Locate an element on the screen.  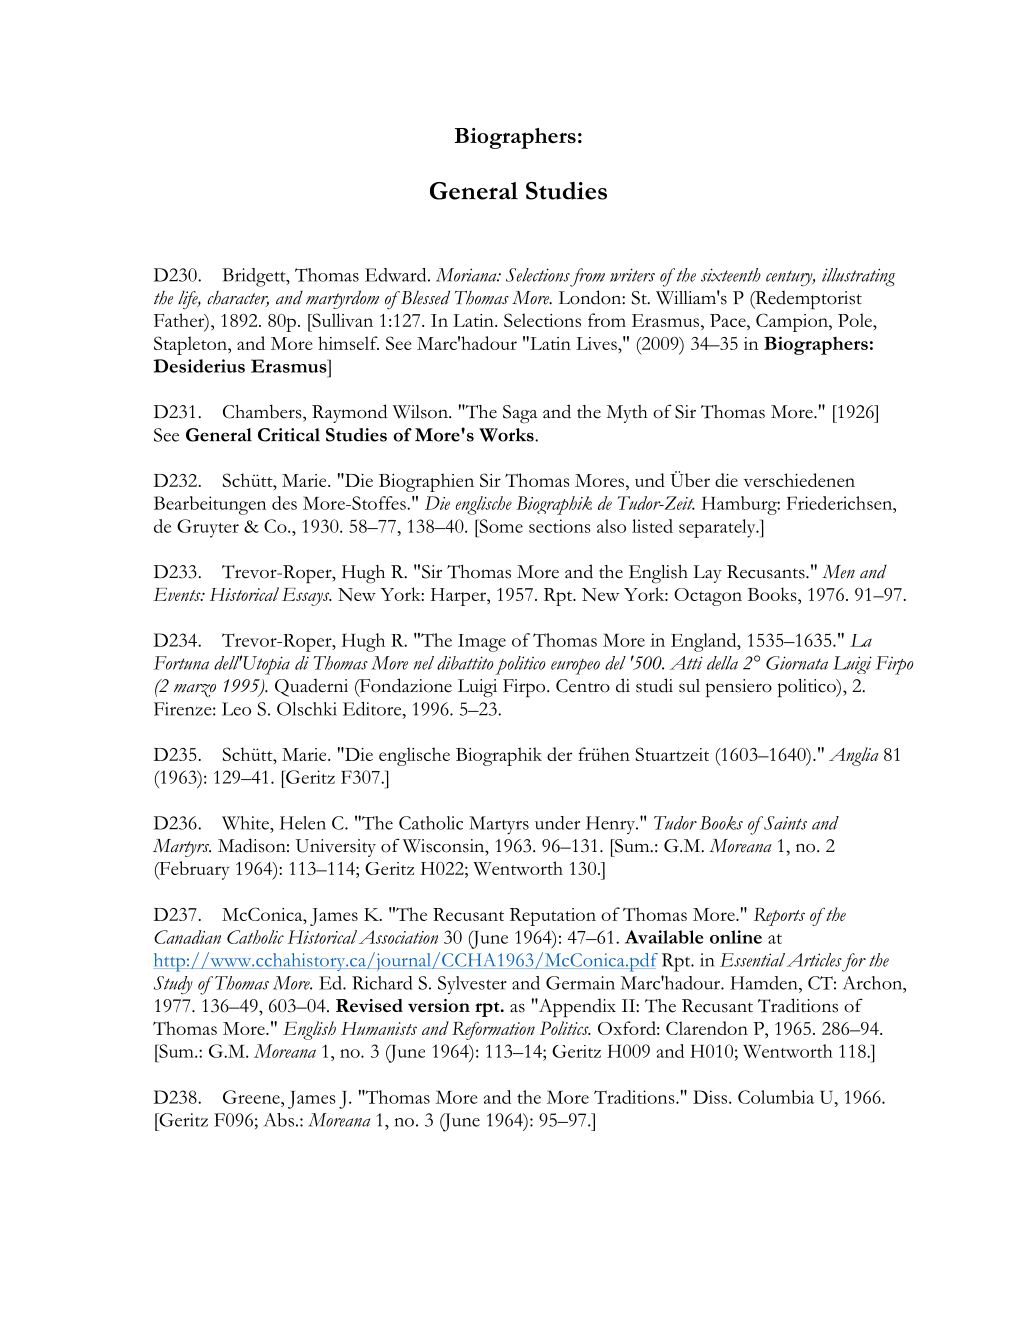
Columbia is located at coordinates (776, 1097).
